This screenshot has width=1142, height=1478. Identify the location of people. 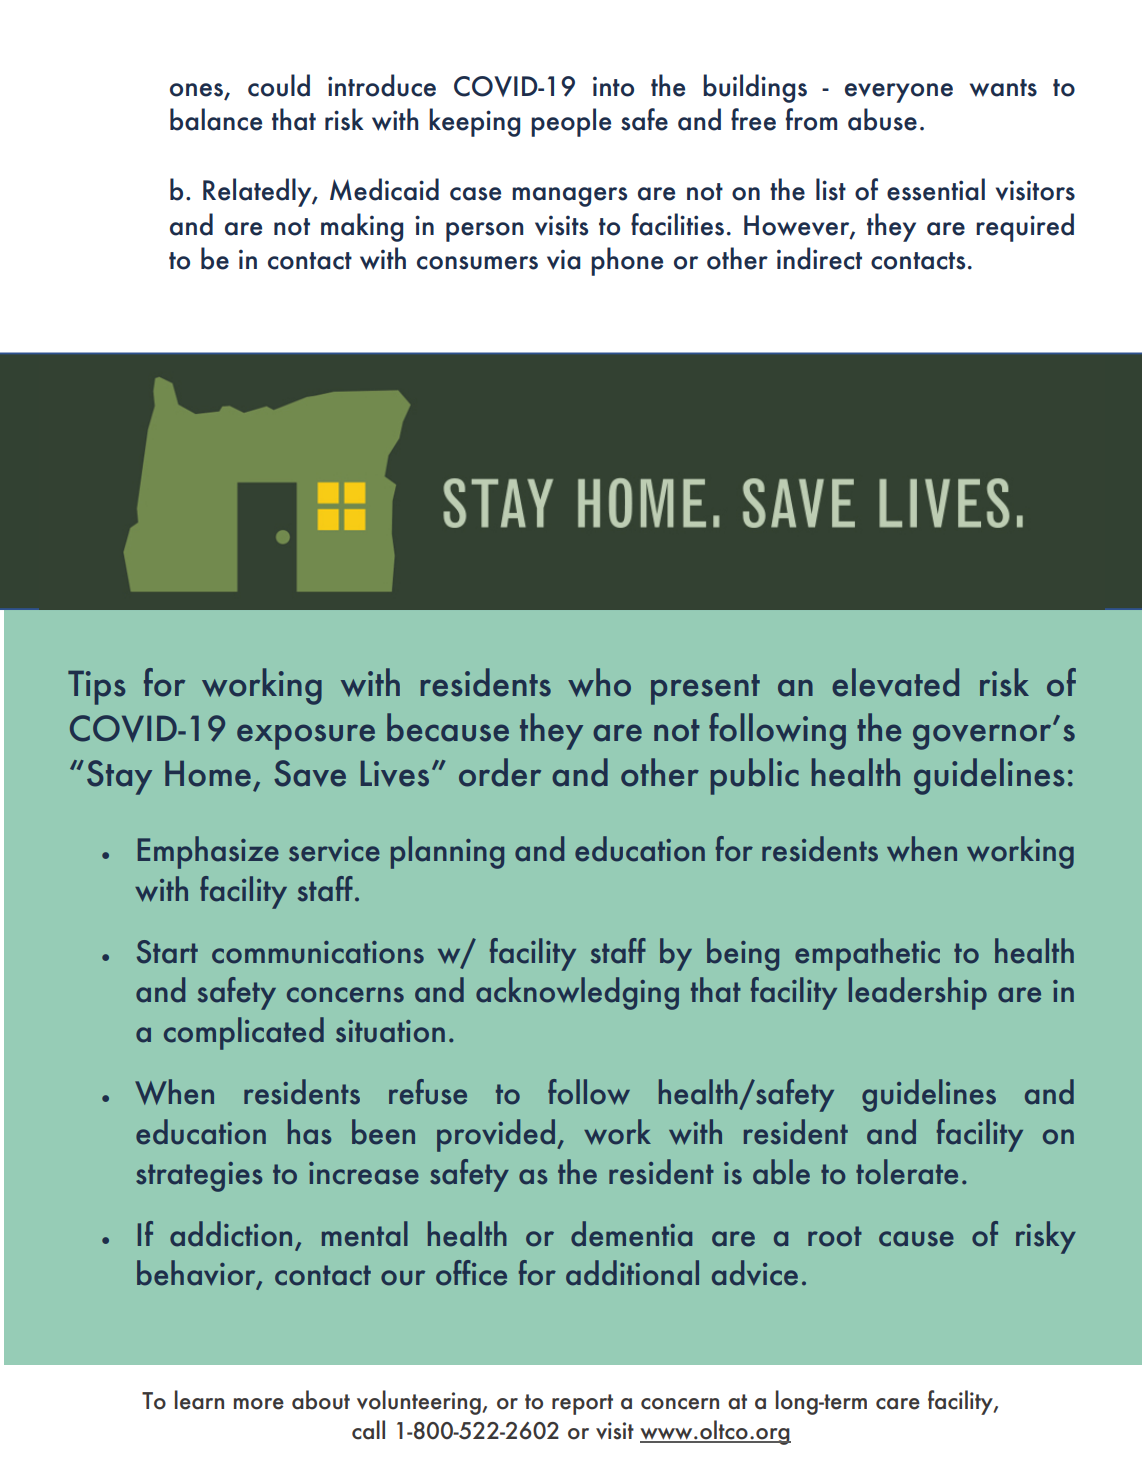
(571, 122).
